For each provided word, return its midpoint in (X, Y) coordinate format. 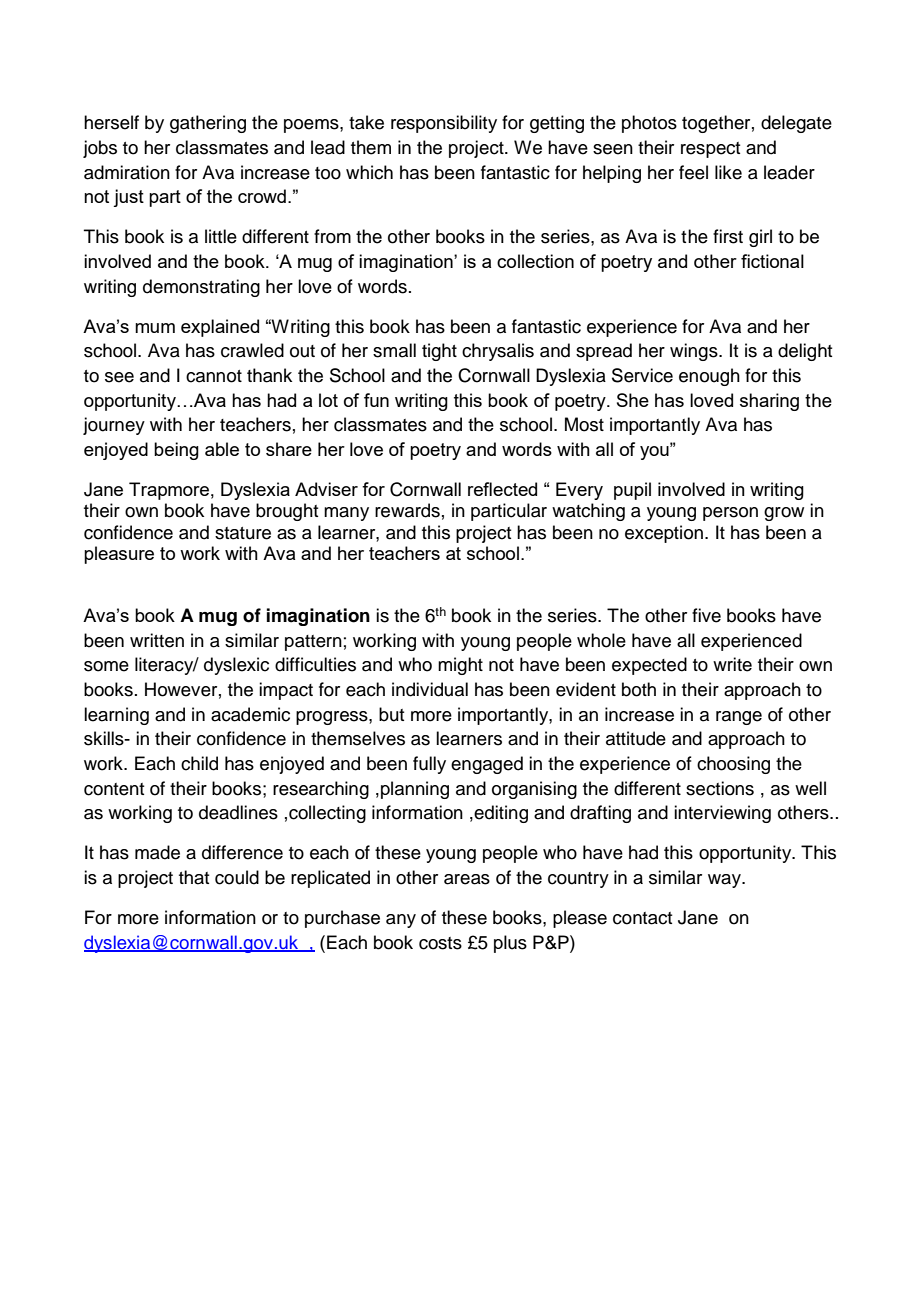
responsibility (444, 124)
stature (243, 533)
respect (710, 150)
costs (440, 943)
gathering (208, 124)
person (730, 514)
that (194, 877)
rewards (407, 510)
